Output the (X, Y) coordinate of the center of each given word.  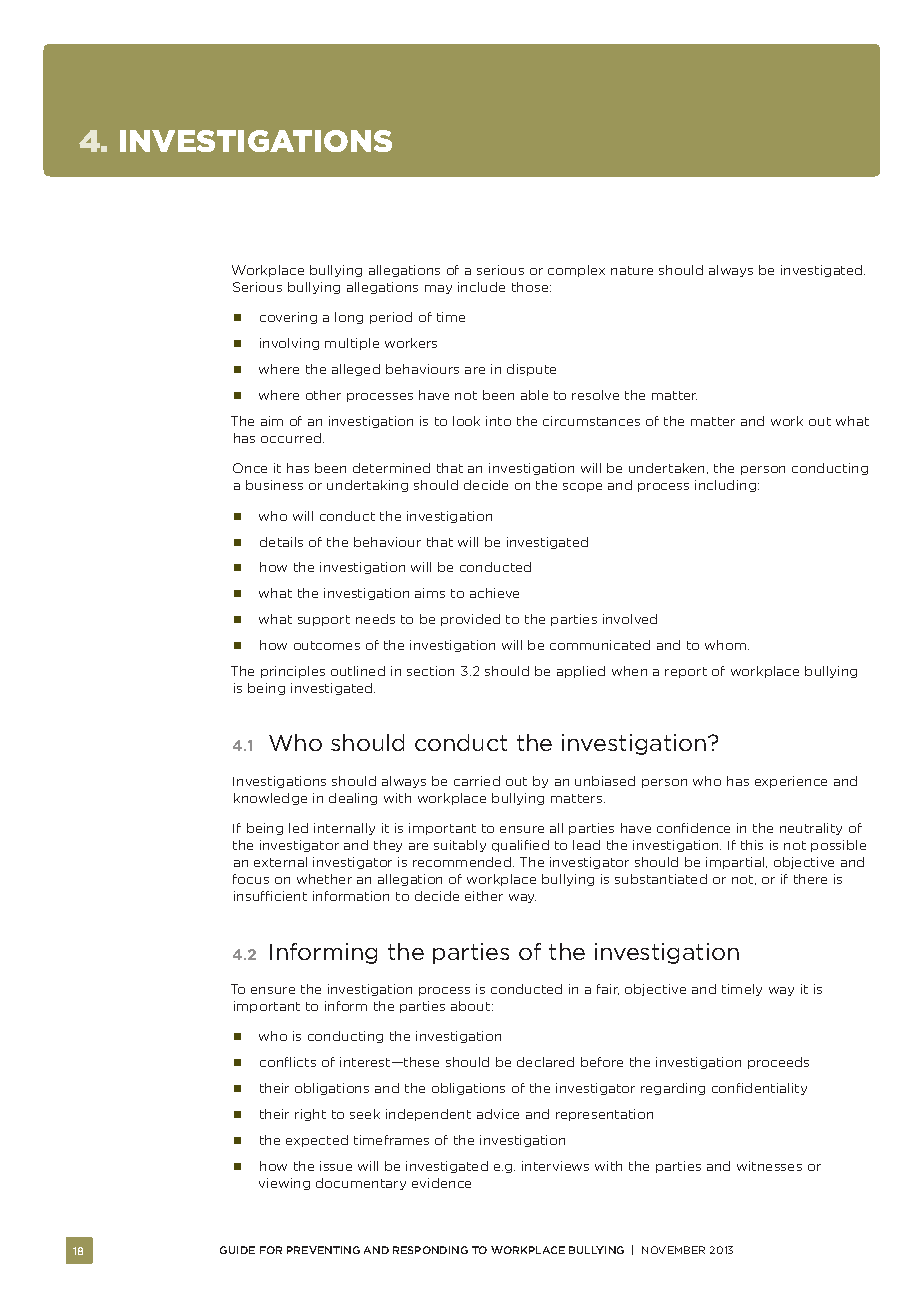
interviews (555, 1166)
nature (632, 270)
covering (288, 318)
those (531, 287)
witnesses (769, 1166)
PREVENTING (323, 1250)
